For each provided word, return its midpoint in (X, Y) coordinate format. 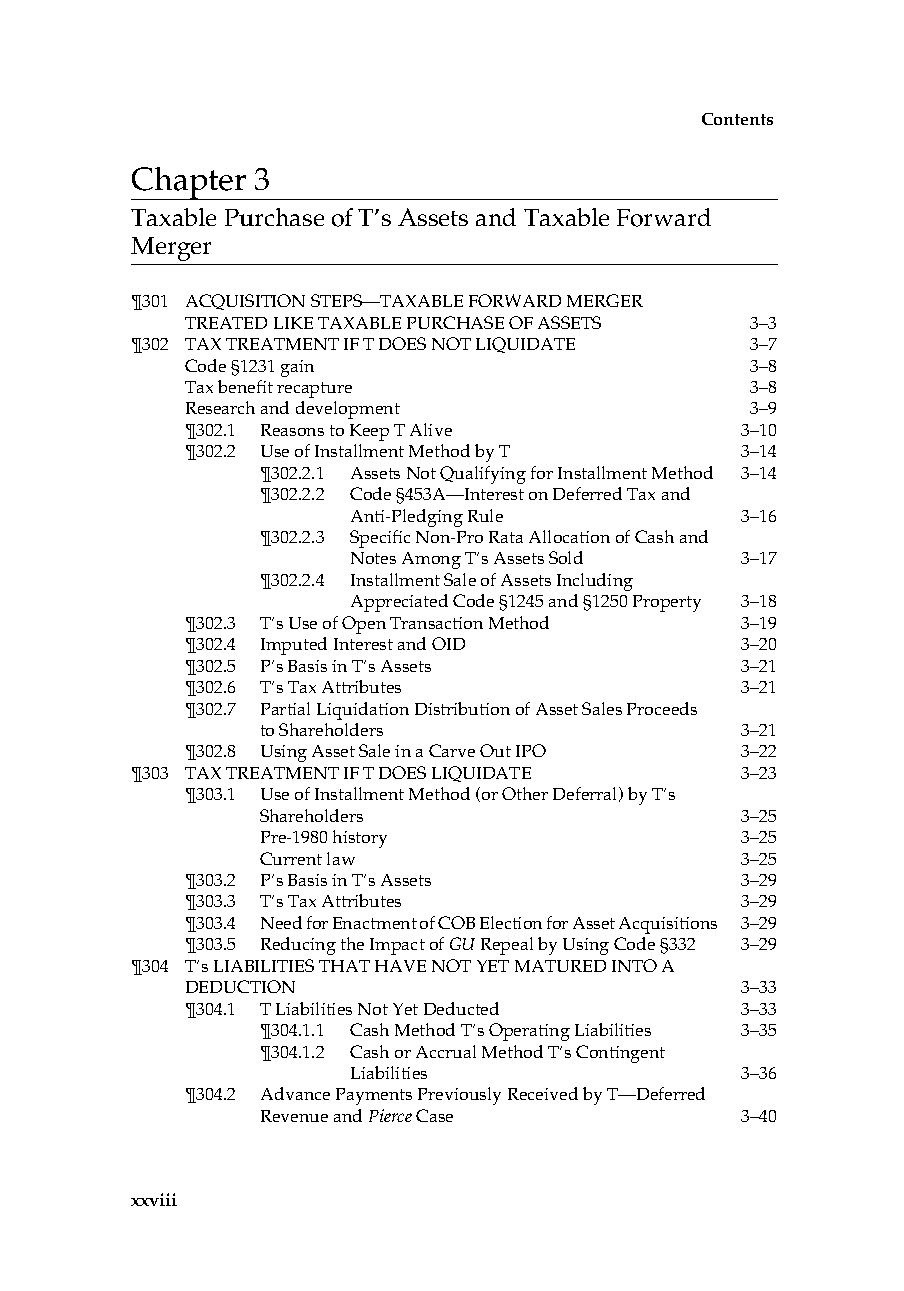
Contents (737, 119)
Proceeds (662, 708)
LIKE (293, 323)
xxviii (154, 1199)
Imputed (294, 646)
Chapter (190, 183)
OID (448, 643)
